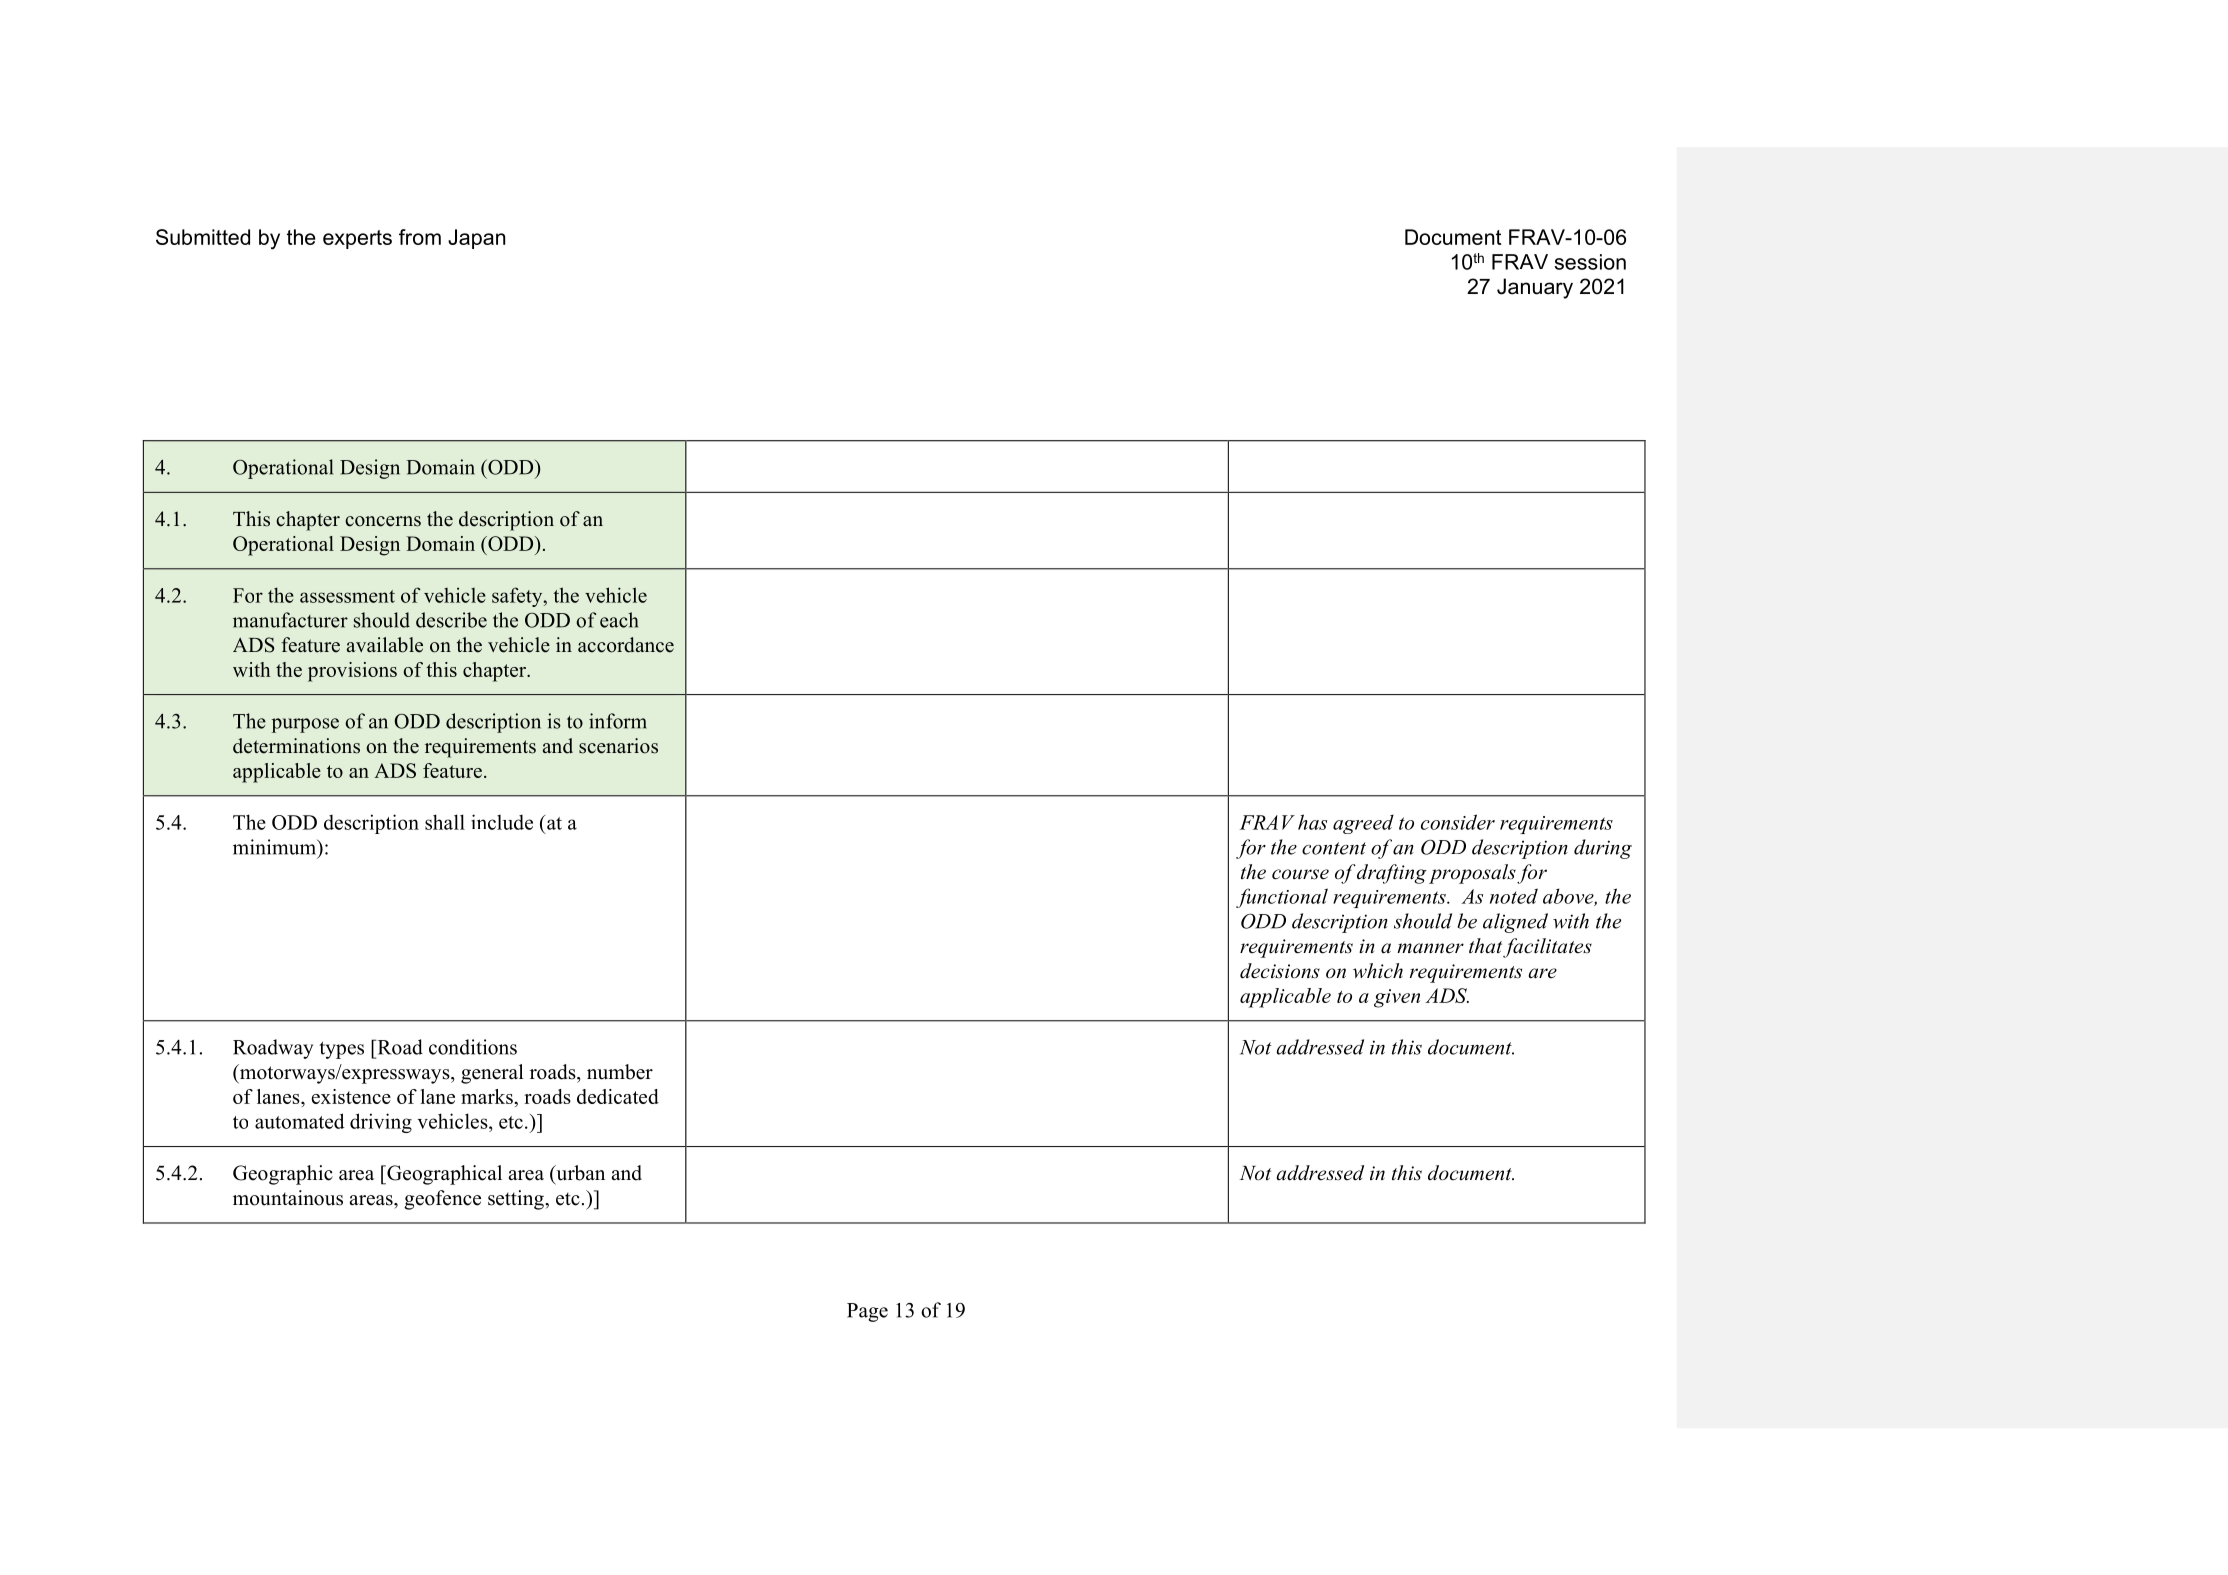  What do you see at coordinates (619, 620) in the image?
I see `each` at bounding box center [619, 620].
